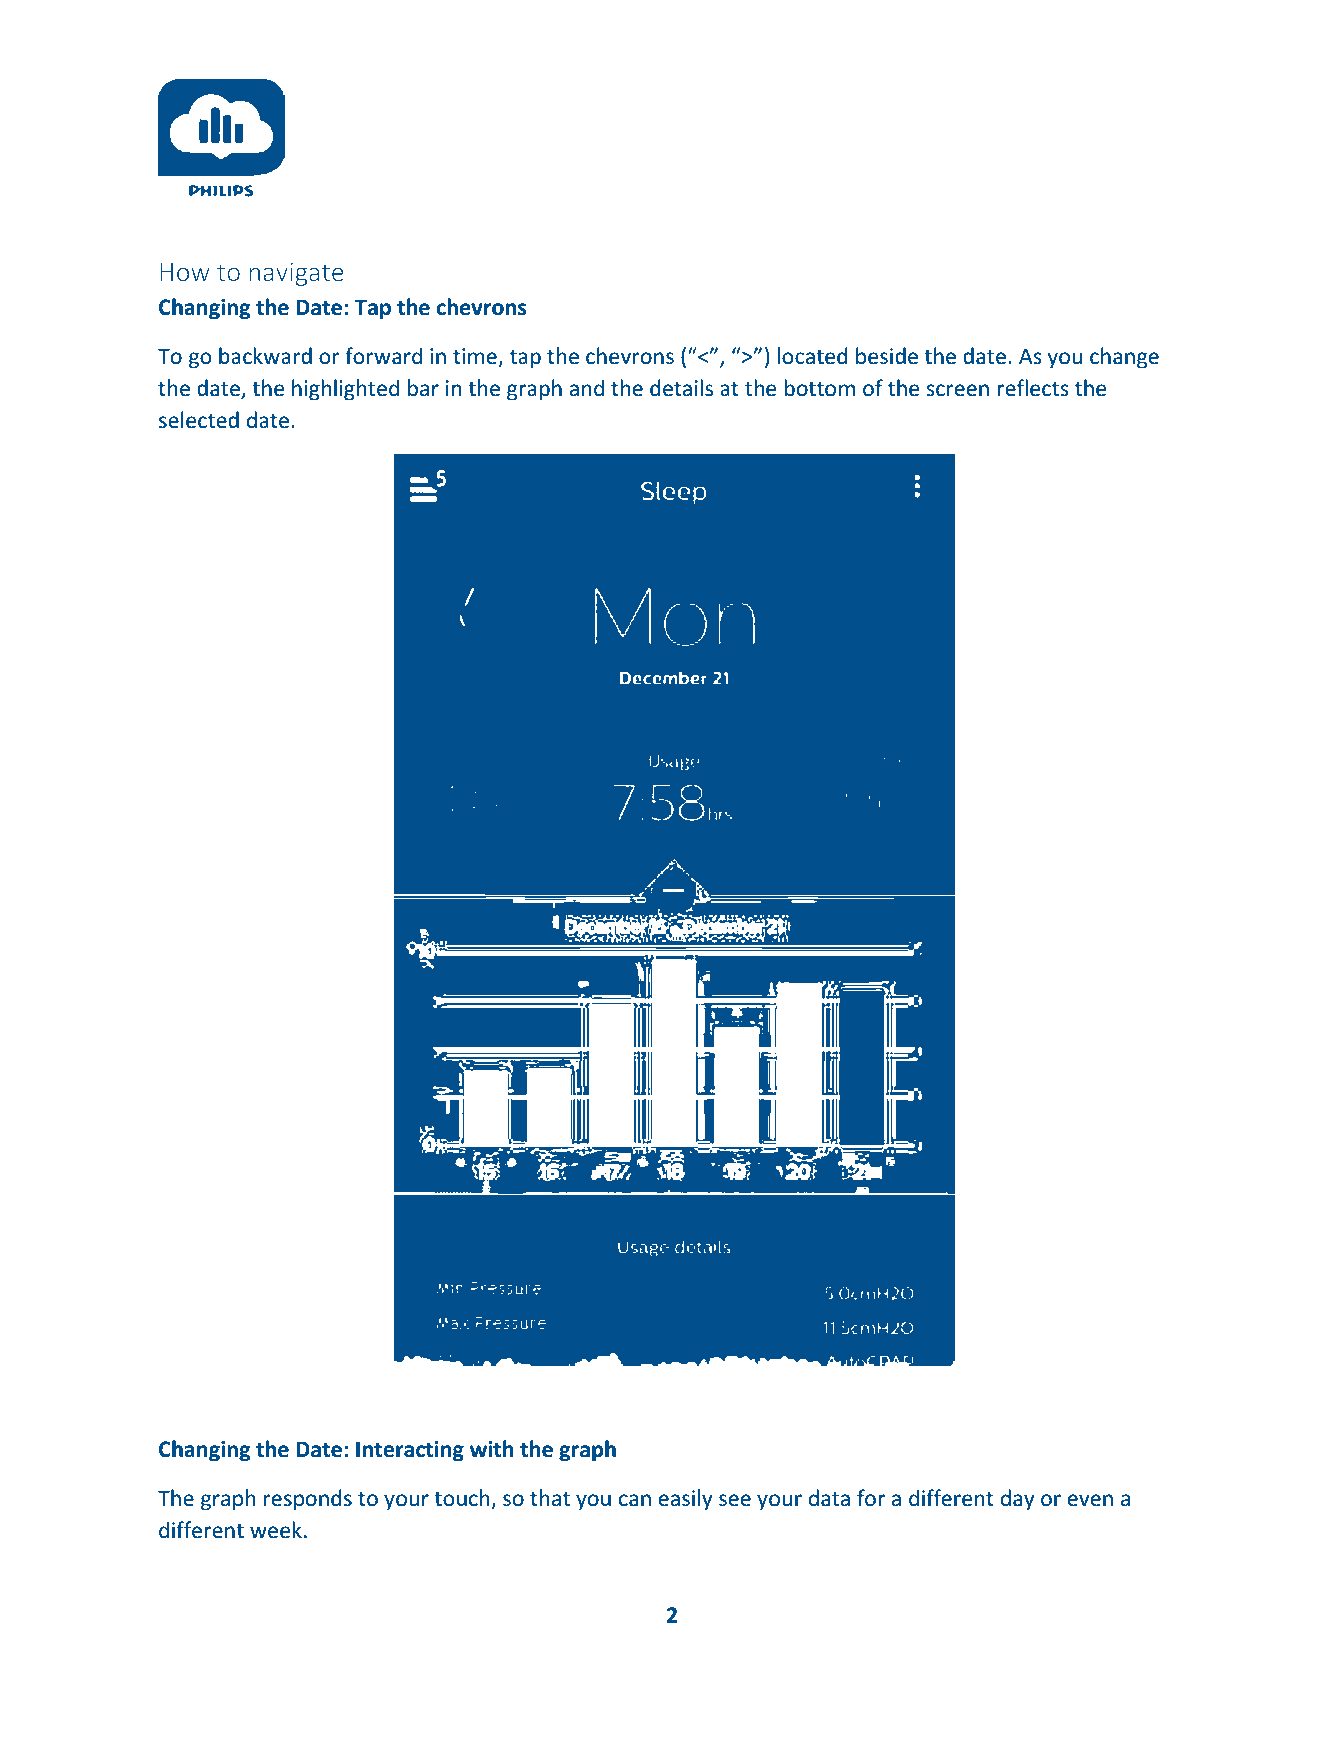  What do you see at coordinates (957, 390) in the image?
I see `screen` at bounding box center [957, 390].
